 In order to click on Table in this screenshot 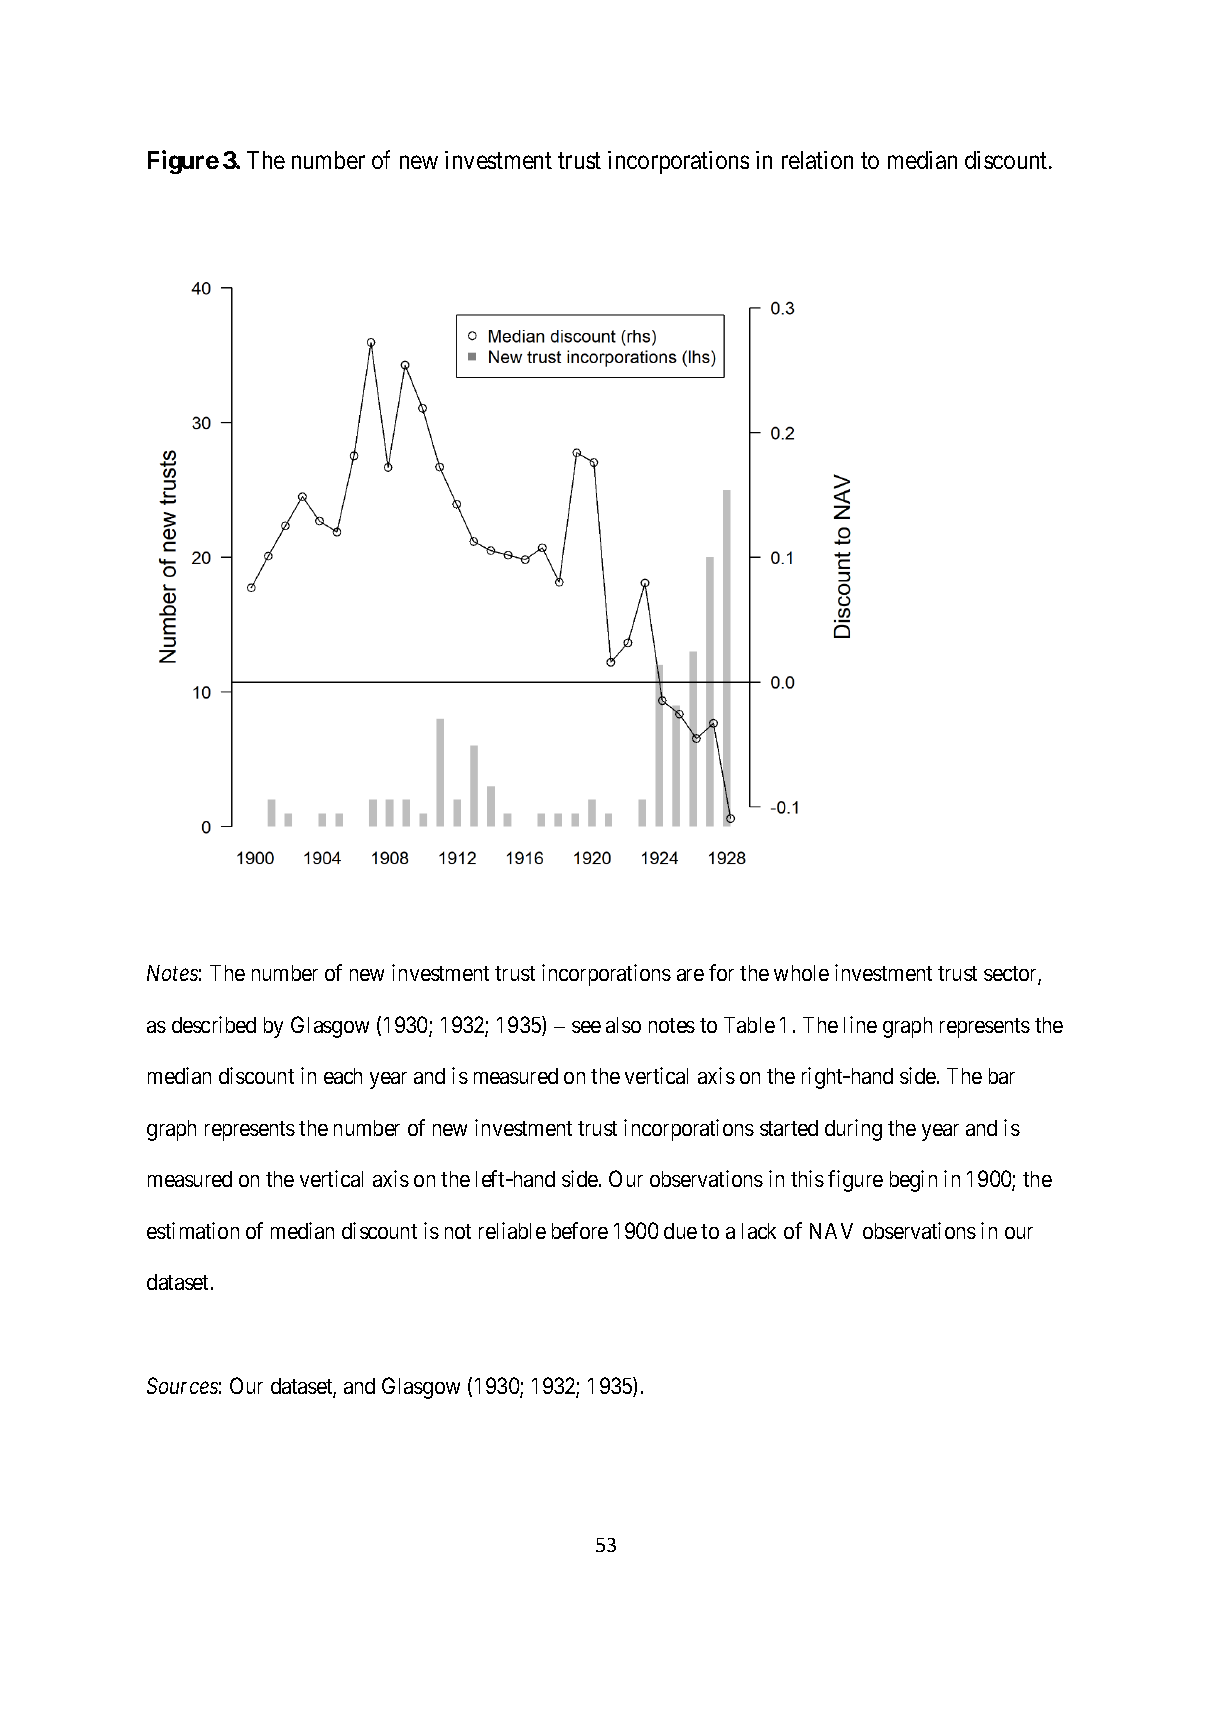, I will do `click(749, 1025)`.
